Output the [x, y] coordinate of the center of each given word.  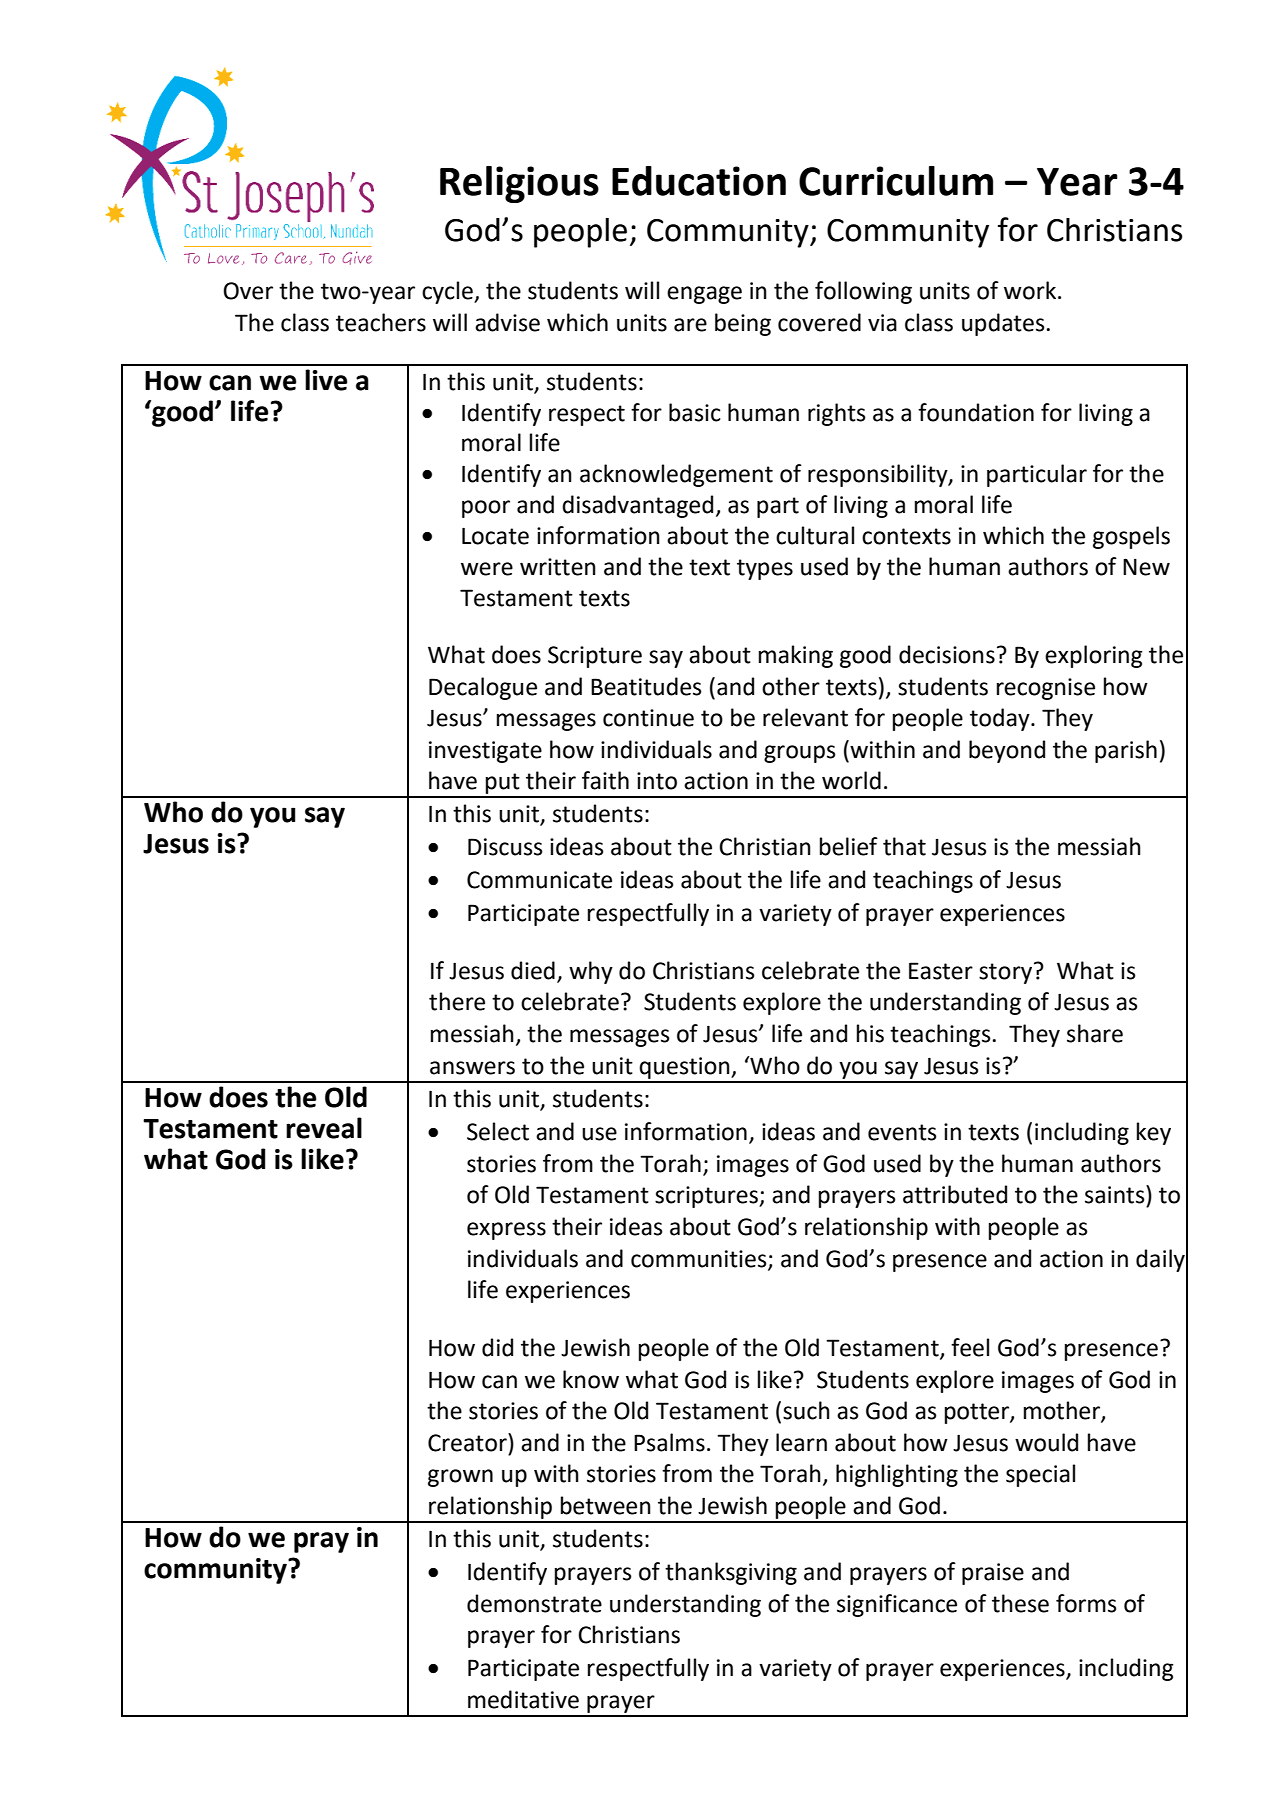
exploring [1094, 656]
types [765, 569]
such [806, 1410]
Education [699, 181]
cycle [448, 292]
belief [849, 846]
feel [970, 1347]
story [1007, 973]
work [1031, 290]
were [487, 569]
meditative [523, 1699]
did [497, 1347]
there [457, 1001]
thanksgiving [731, 1573]
